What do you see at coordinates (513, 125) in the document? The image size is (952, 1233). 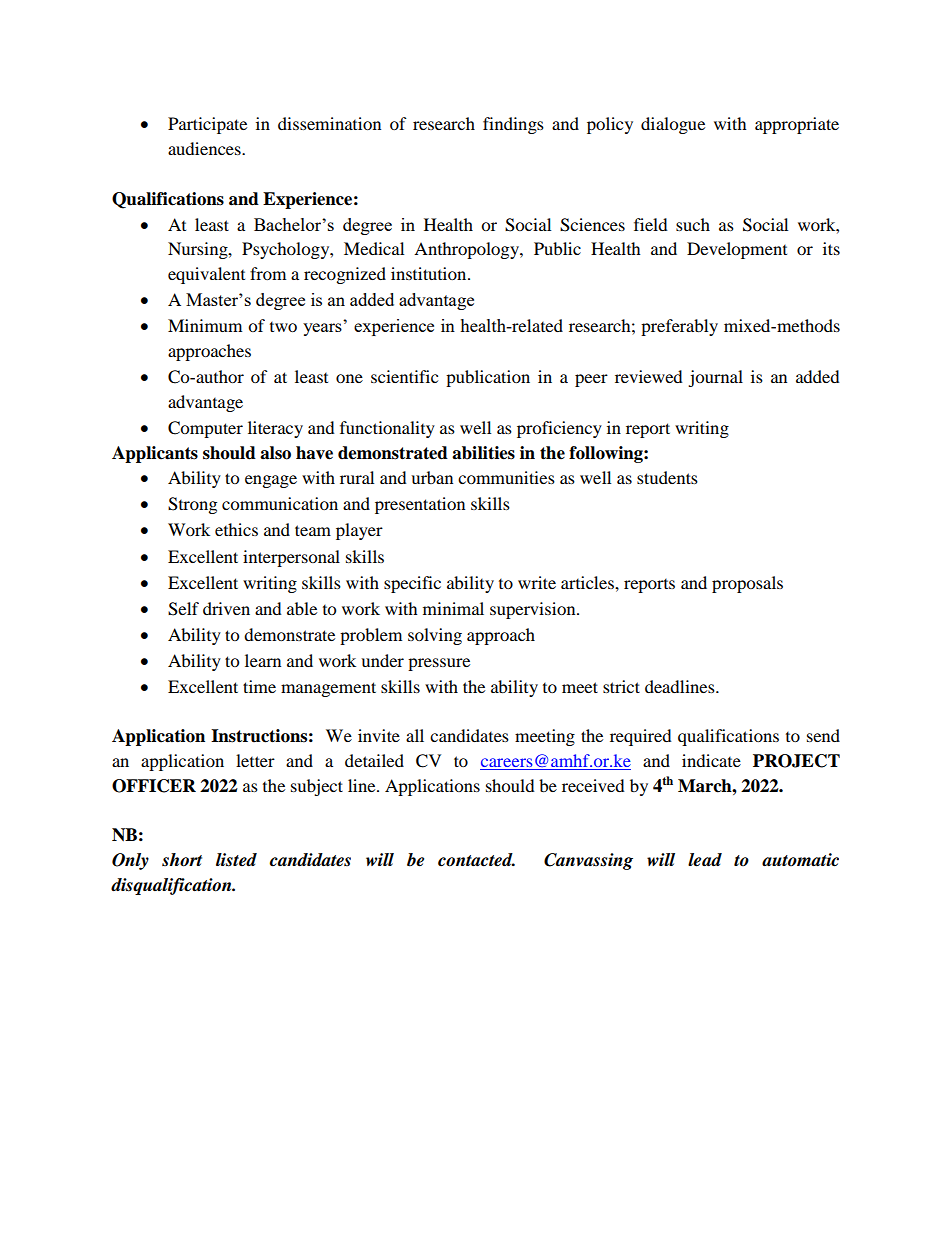 I see `findings` at bounding box center [513, 125].
